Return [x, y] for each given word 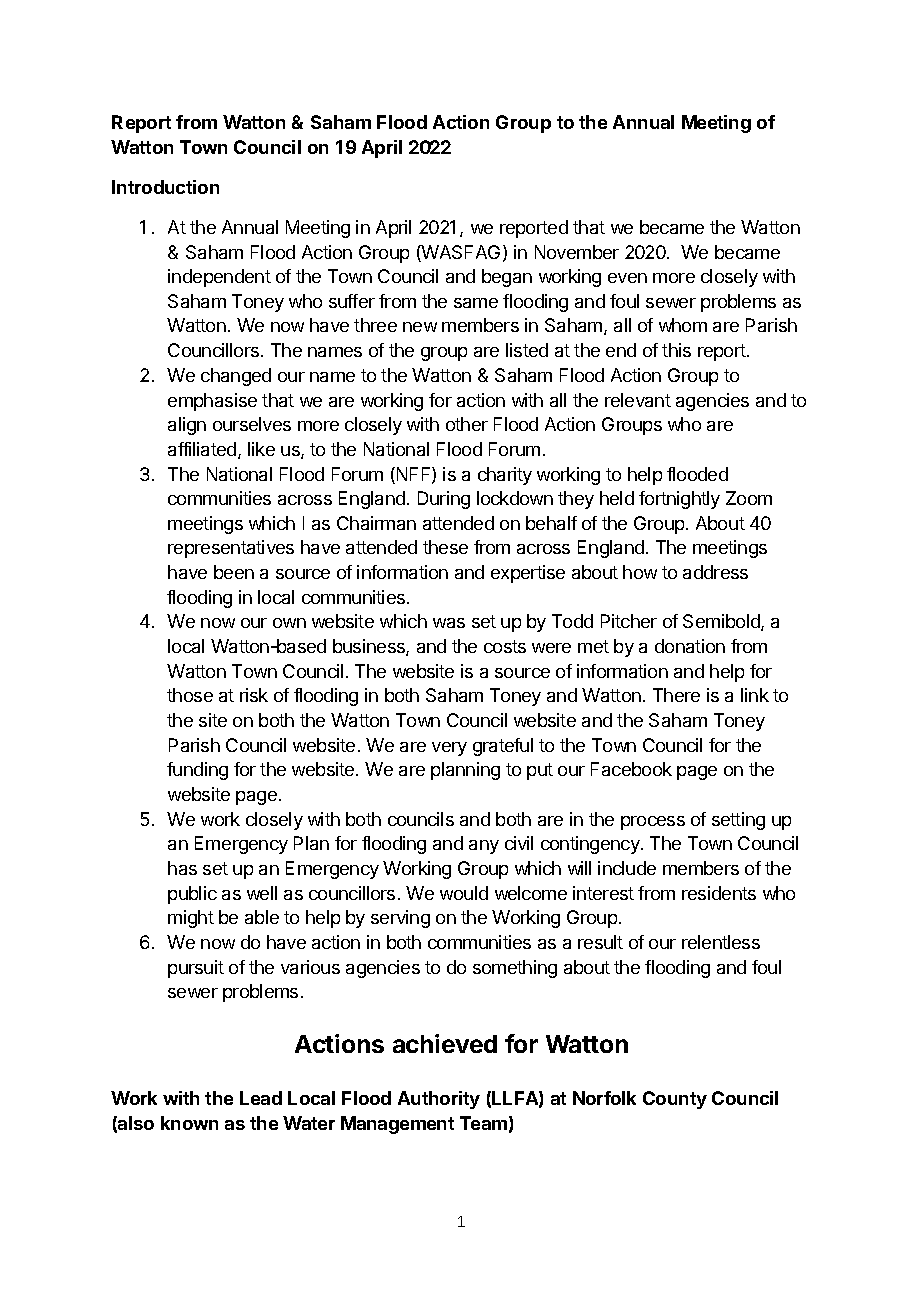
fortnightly [679, 500]
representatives [231, 549]
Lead [261, 1098]
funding [197, 771]
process [653, 823]
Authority [439, 1100]
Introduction [165, 187]
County [675, 1100]
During [444, 500]
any [484, 847]
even [627, 278]
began [507, 278]
